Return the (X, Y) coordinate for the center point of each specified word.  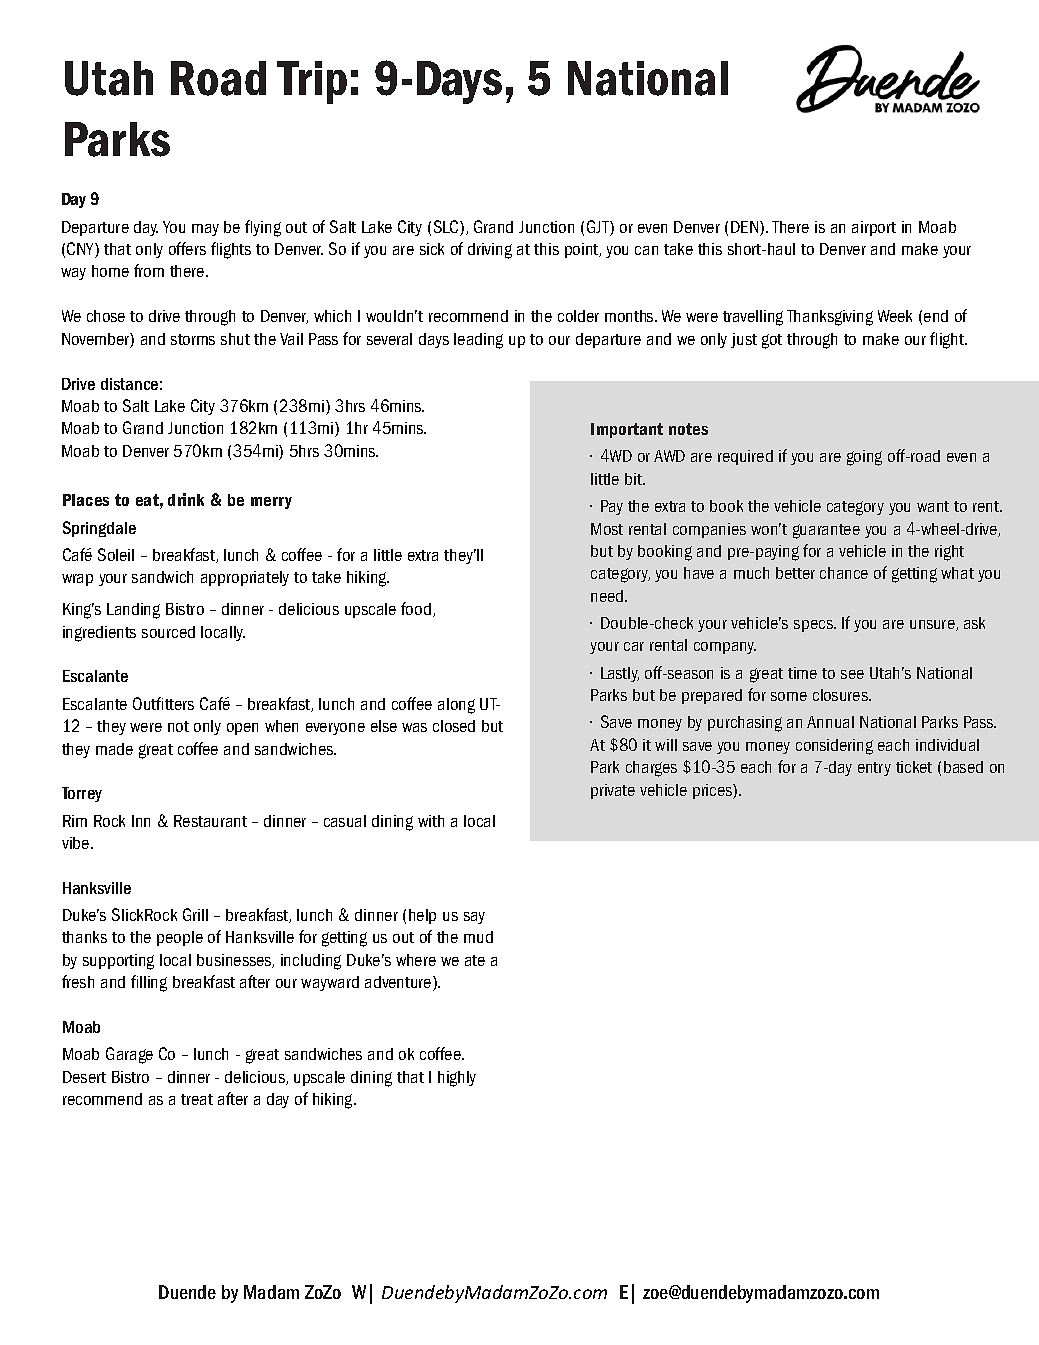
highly (457, 1079)
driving (490, 251)
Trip (312, 82)
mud (478, 937)
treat (197, 1099)
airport (874, 228)
